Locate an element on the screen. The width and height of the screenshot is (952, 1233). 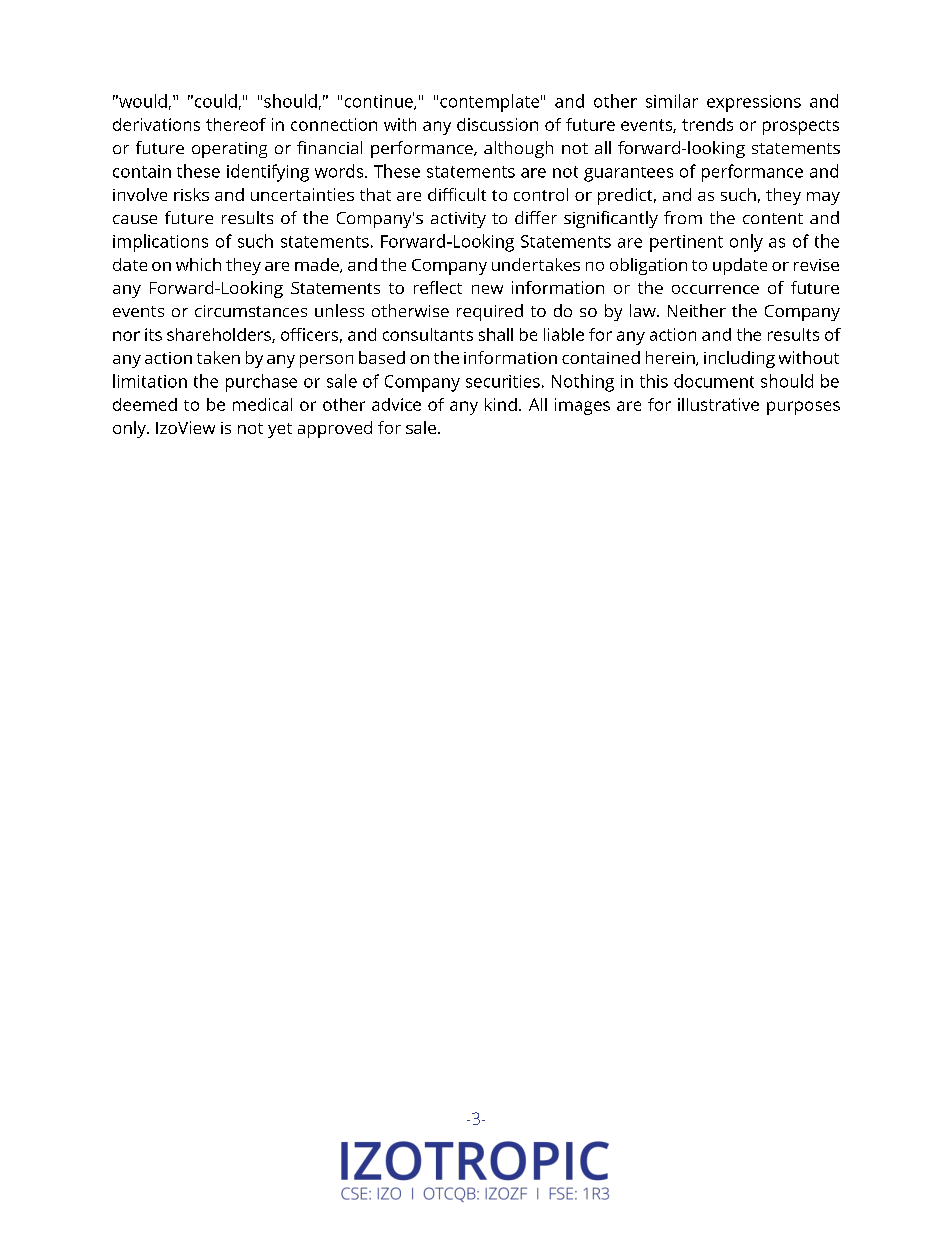
which is located at coordinates (198, 264).
